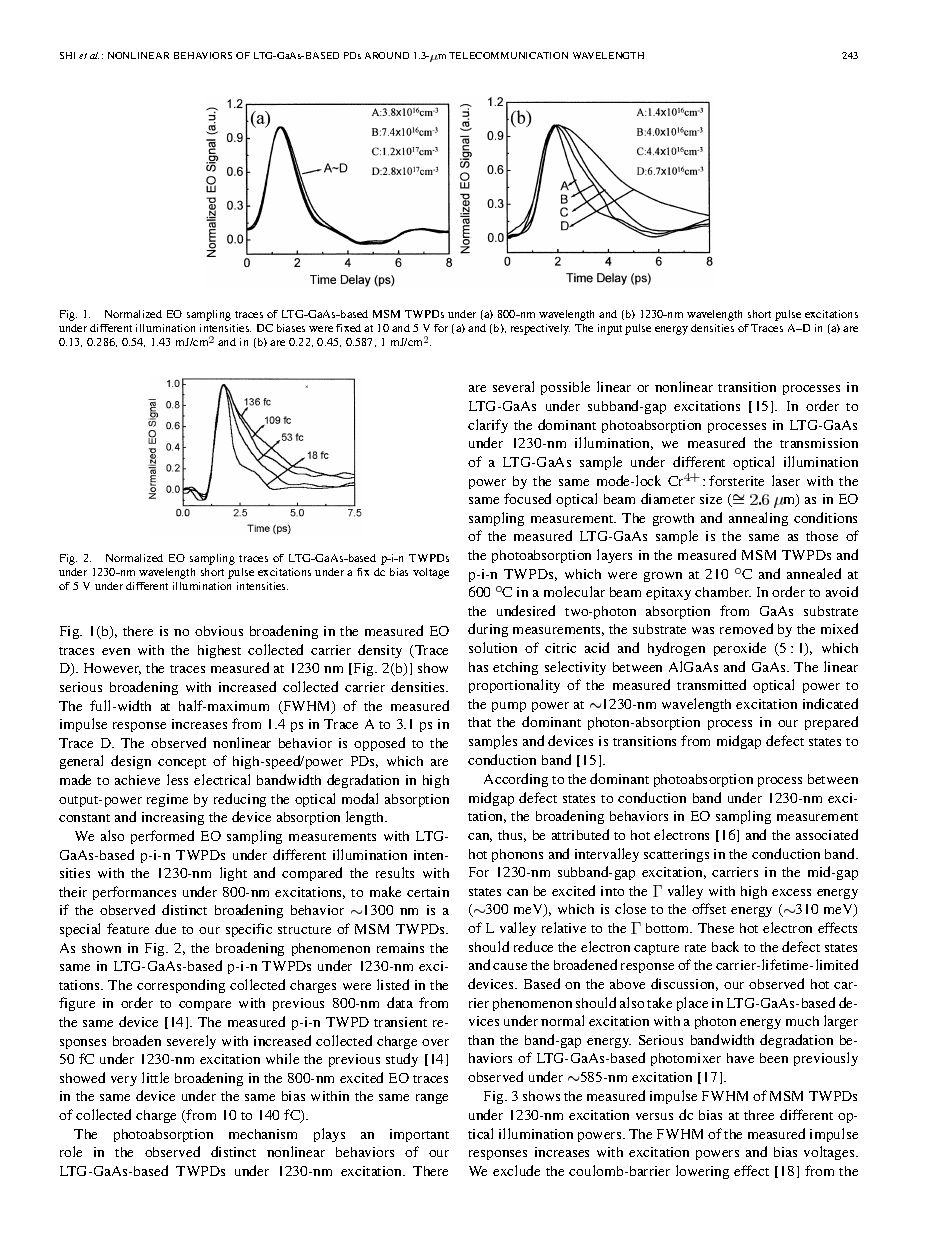  I want to click on SHI, so click(67, 55).
